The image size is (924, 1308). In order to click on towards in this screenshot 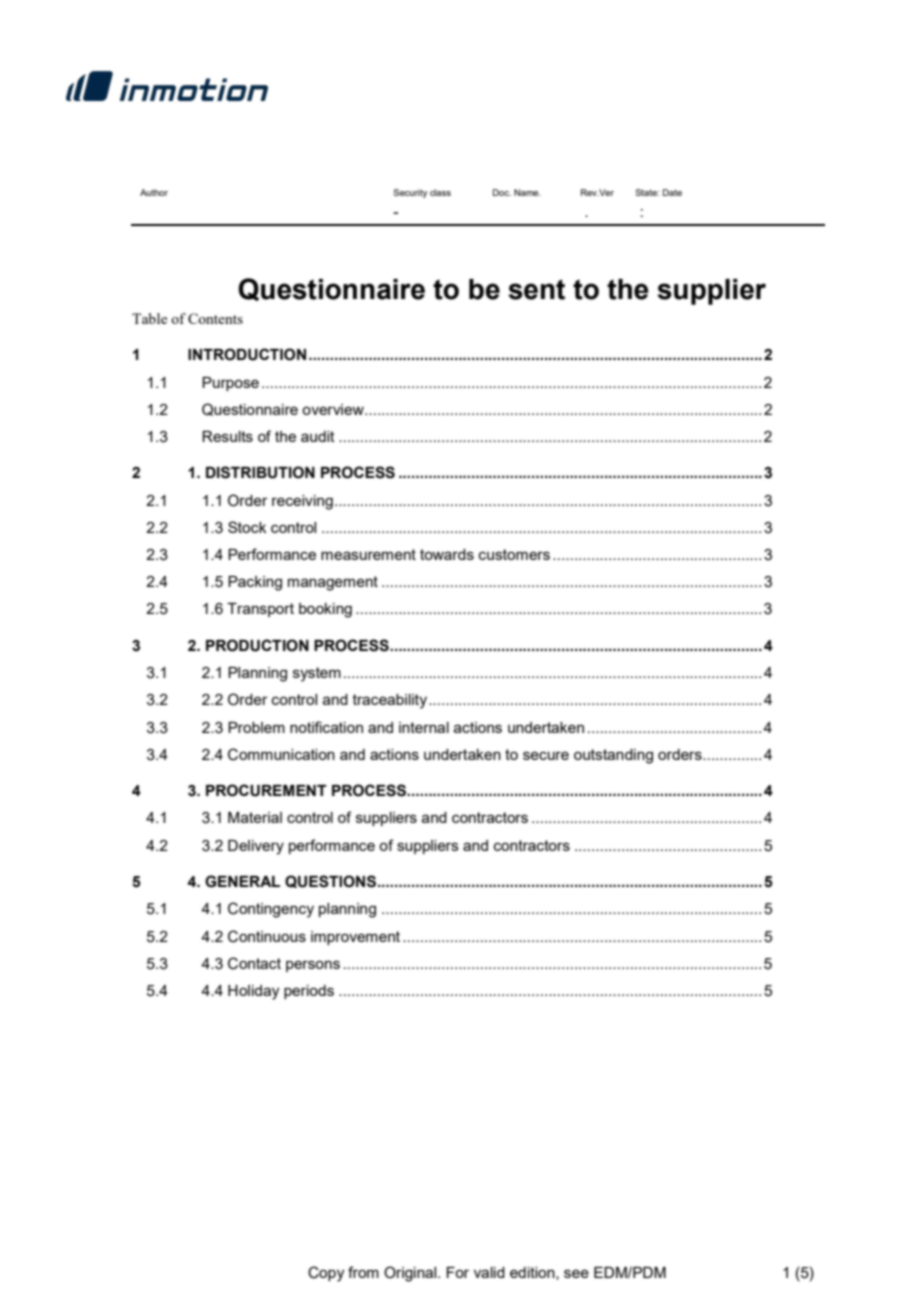, I will do `click(447, 554)`.
